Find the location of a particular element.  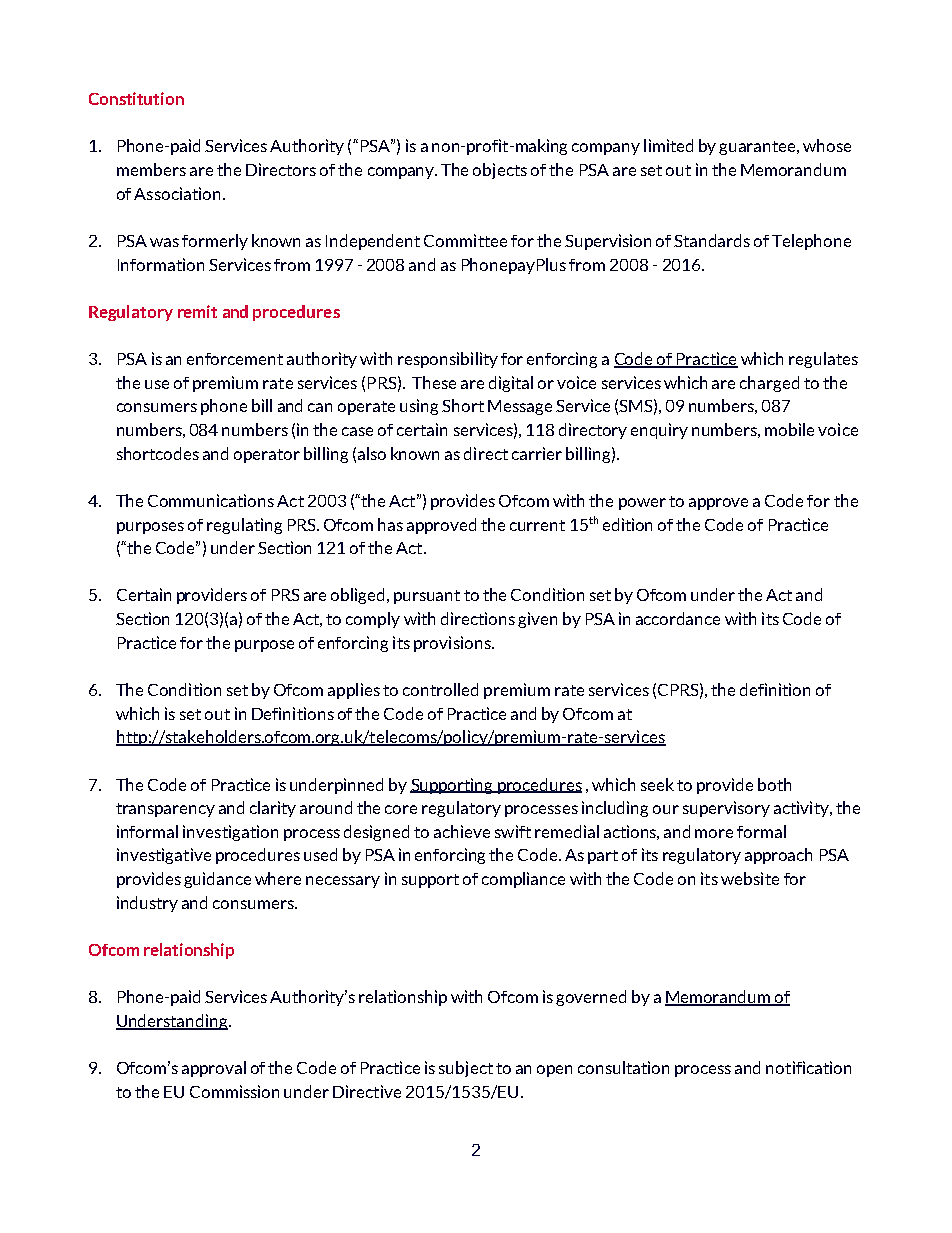

operator is located at coordinates (267, 456).
